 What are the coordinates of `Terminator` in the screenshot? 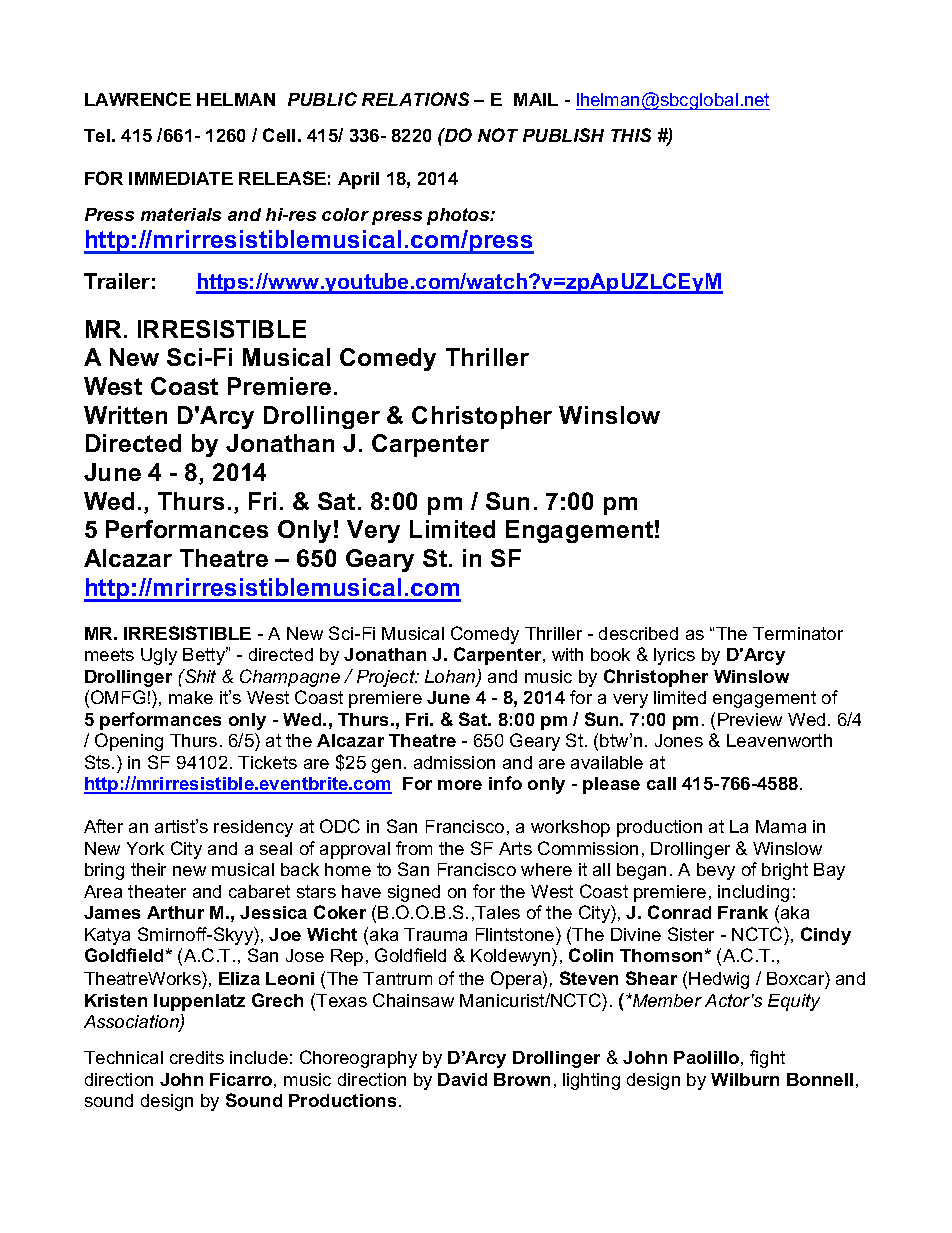 It's located at (798, 633).
